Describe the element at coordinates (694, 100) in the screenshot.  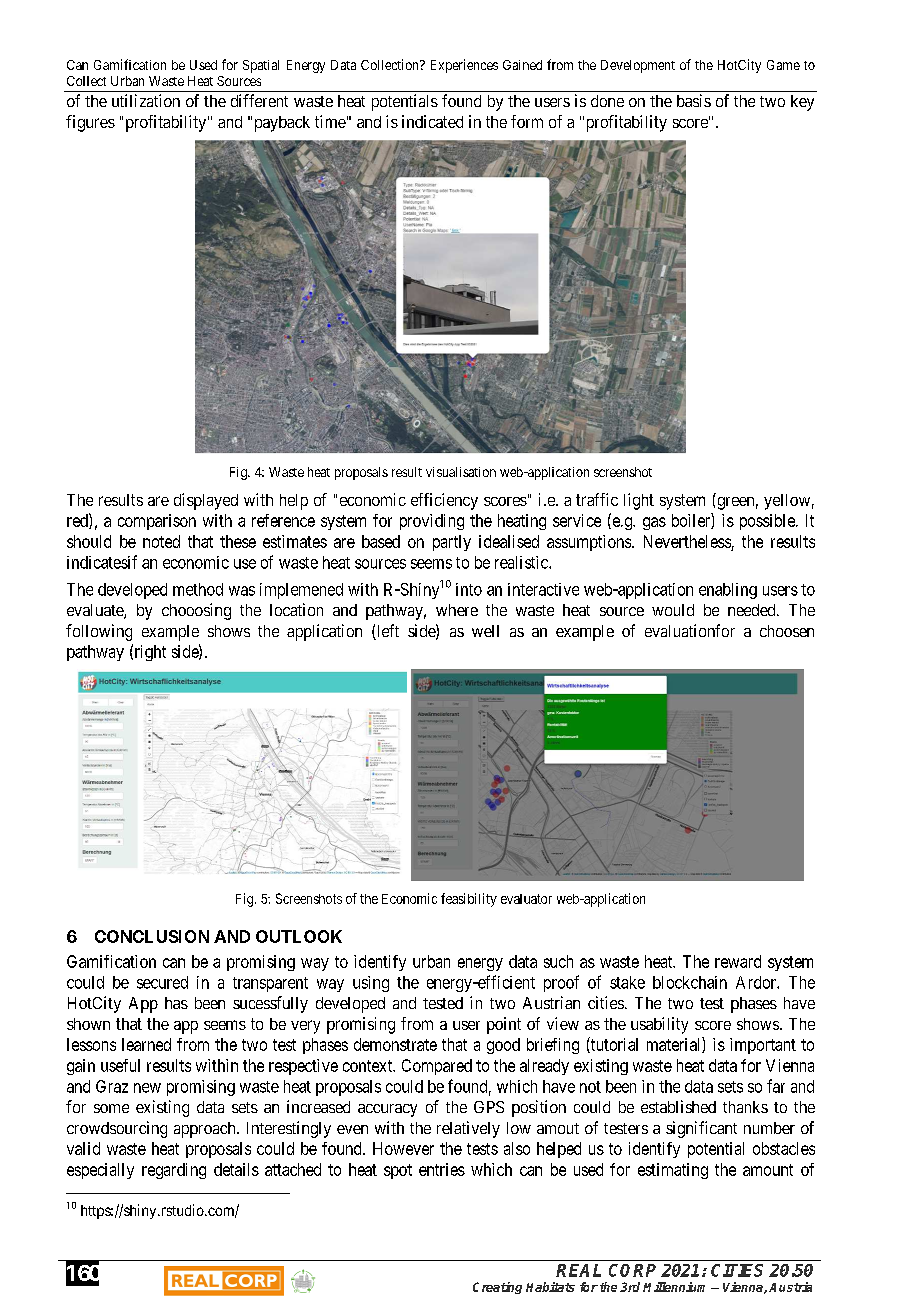
I see `basis` at that location.
